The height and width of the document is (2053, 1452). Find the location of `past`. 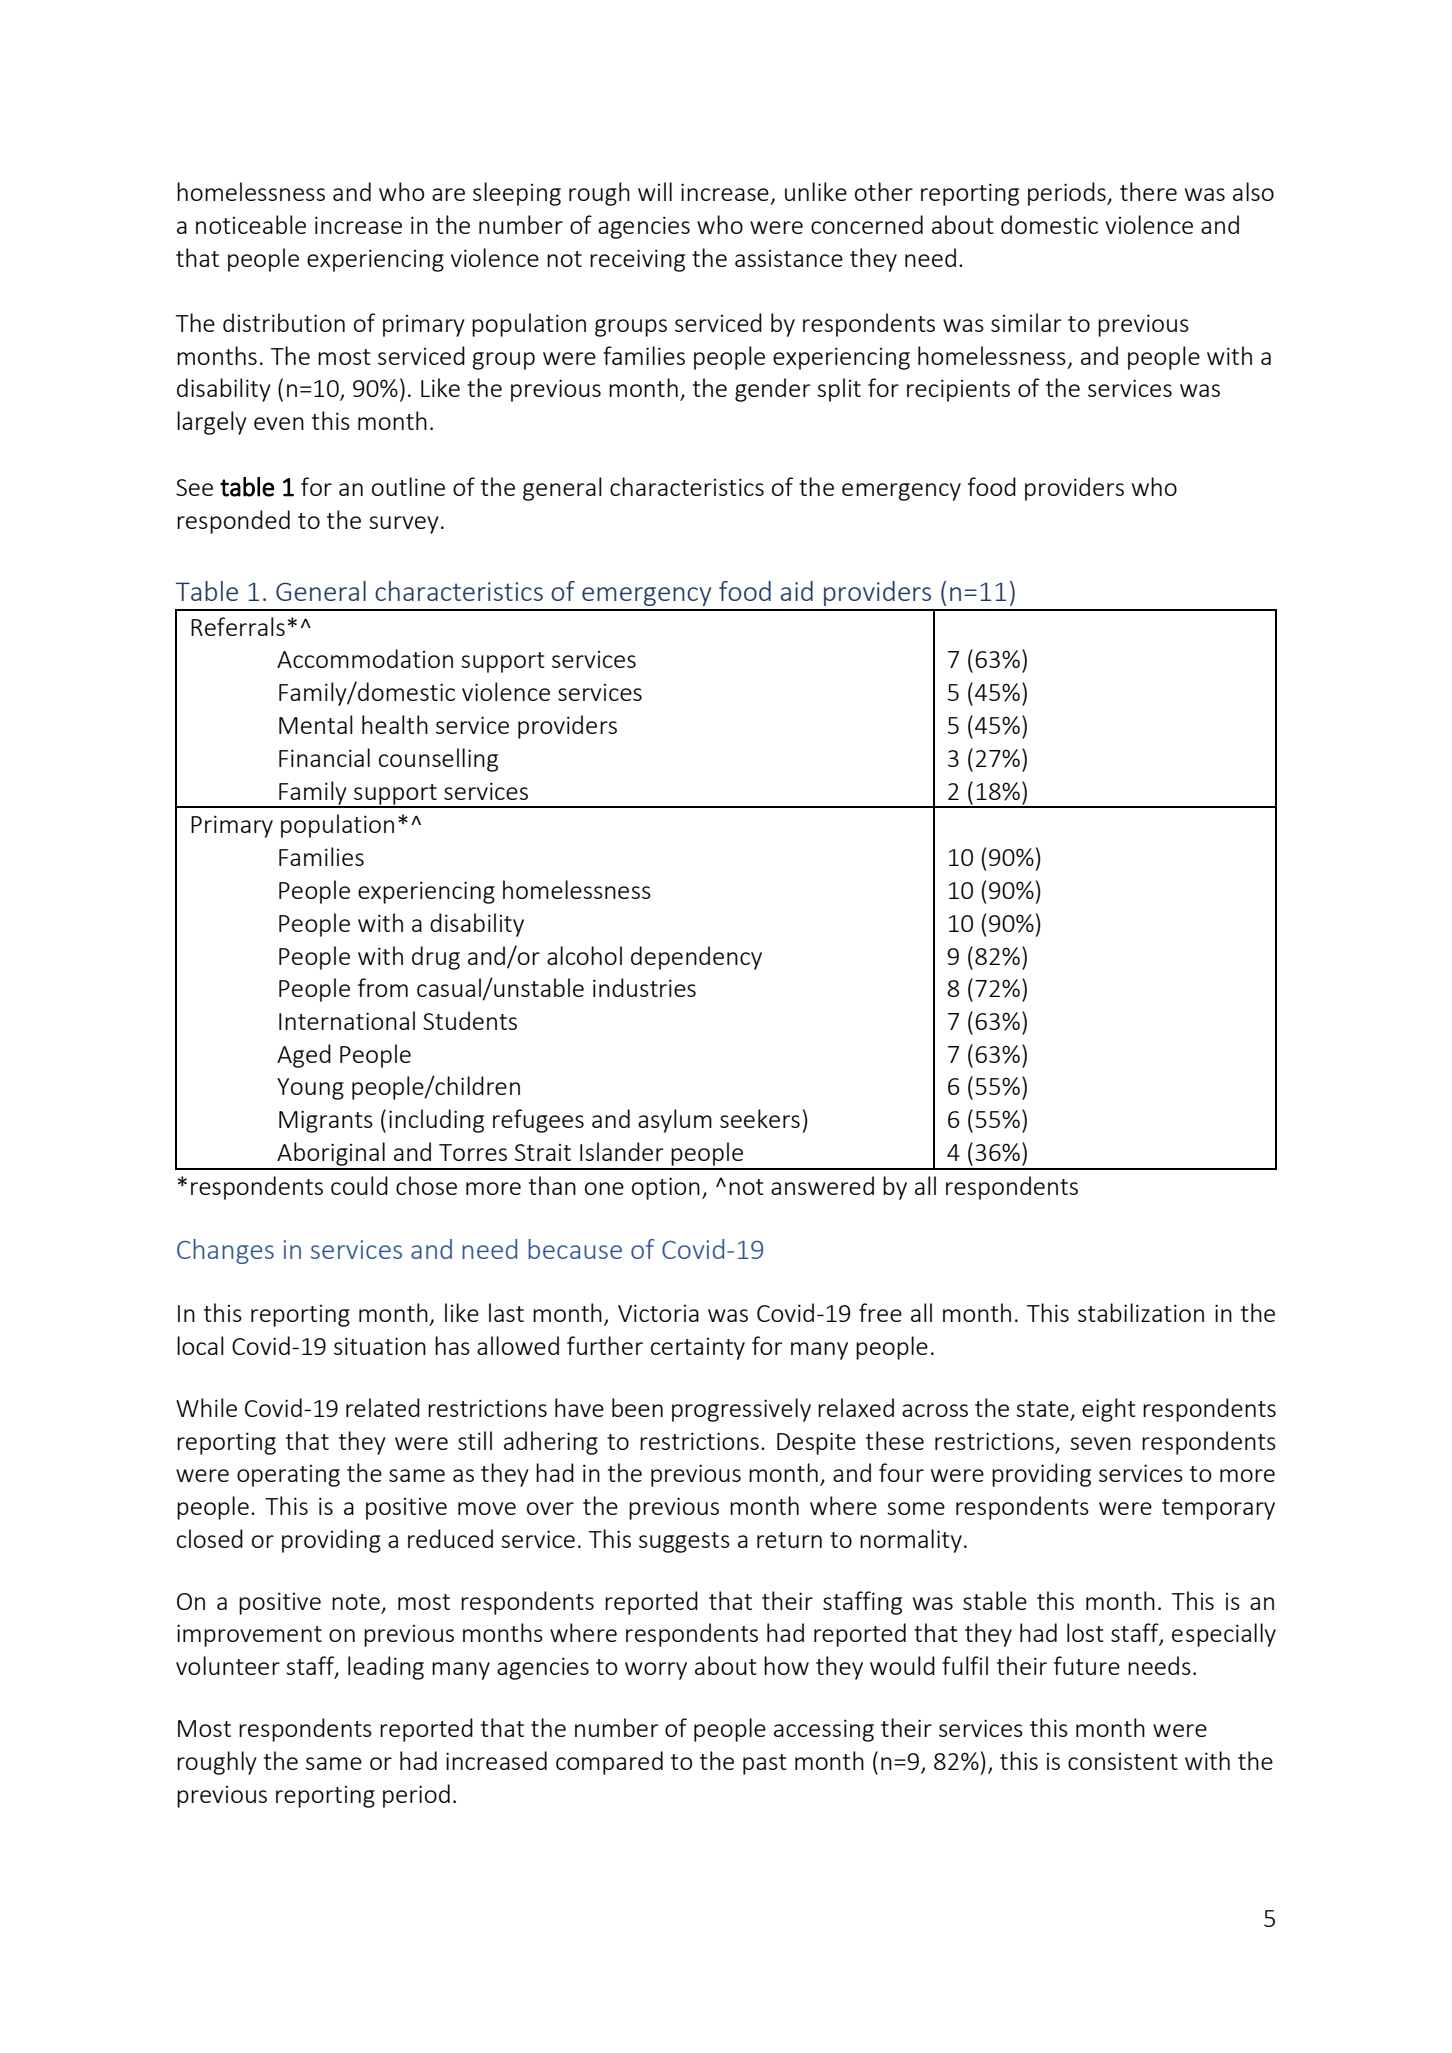

past is located at coordinates (765, 1764).
